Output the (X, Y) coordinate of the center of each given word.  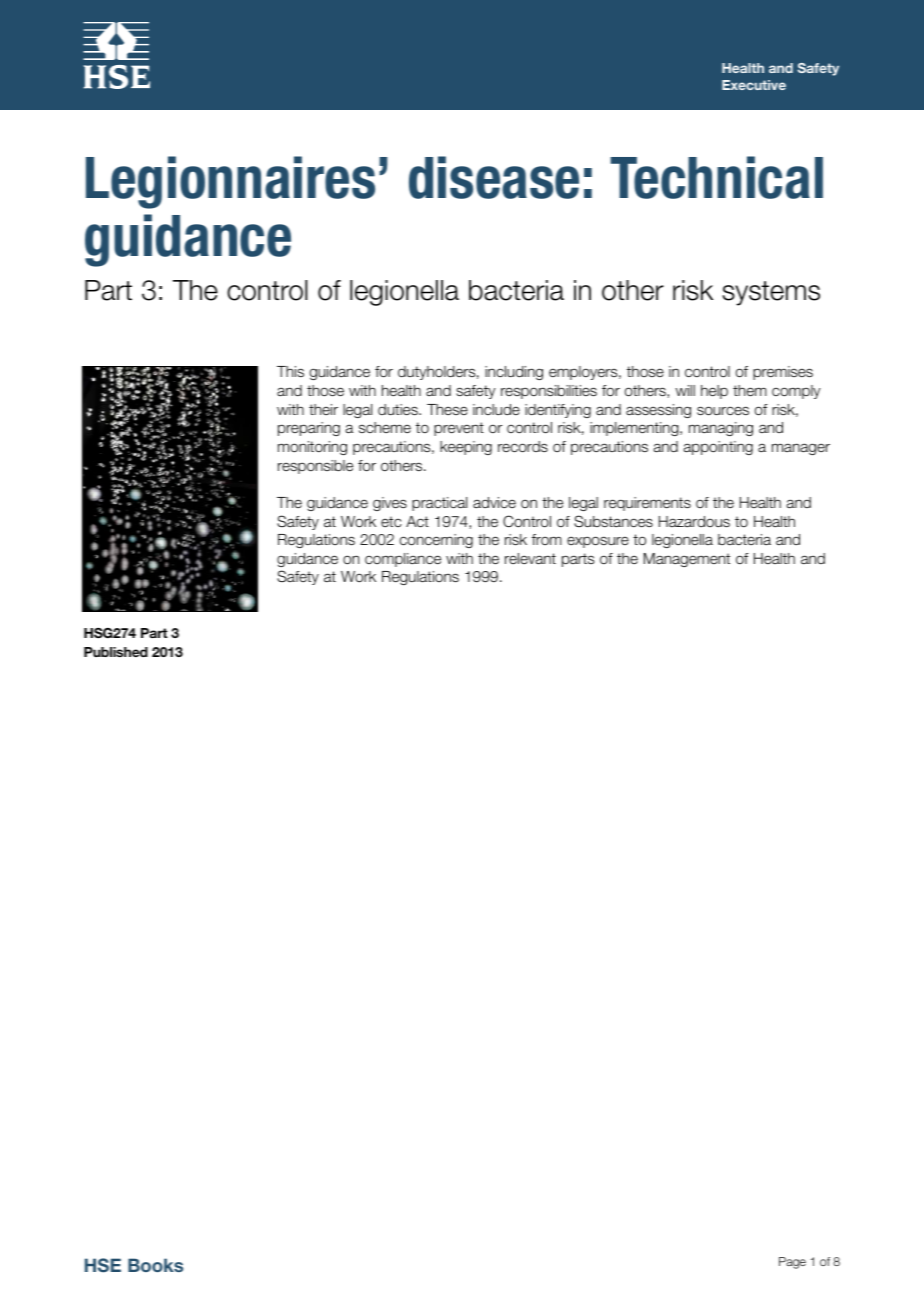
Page (792, 1263)
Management (687, 560)
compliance (403, 560)
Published (116, 652)
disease (494, 177)
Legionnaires (230, 182)
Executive (754, 85)
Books (155, 1265)
